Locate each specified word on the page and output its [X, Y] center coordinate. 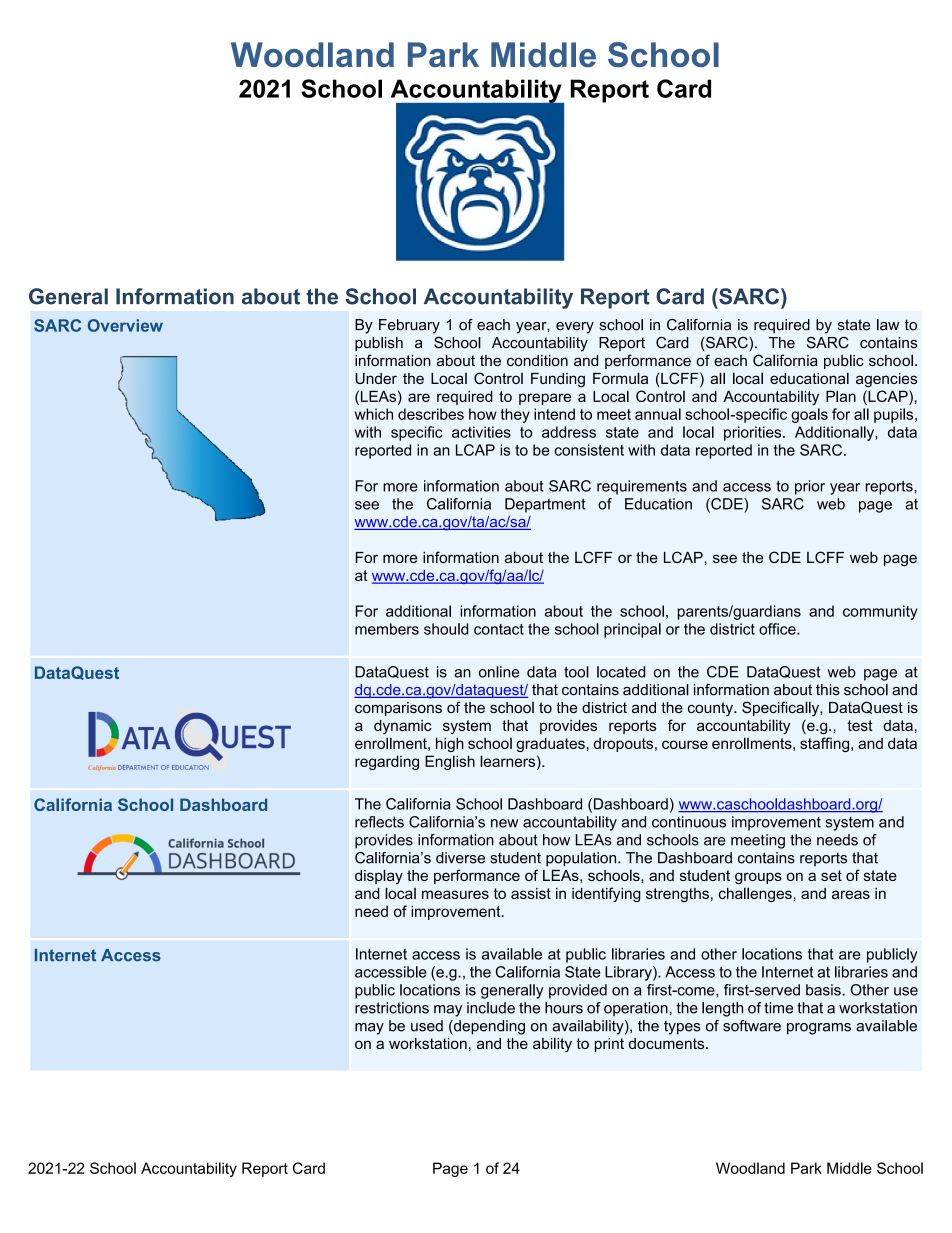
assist [531, 893]
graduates [550, 744]
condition [537, 360]
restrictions [392, 1008]
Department [545, 505]
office [778, 629]
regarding [387, 762]
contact [499, 629]
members [387, 629]
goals [809, 415]
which [374, 414]
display [379, 876]
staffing [826, 744]
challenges [756, 894]
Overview [125, 325]
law [888, 325]
